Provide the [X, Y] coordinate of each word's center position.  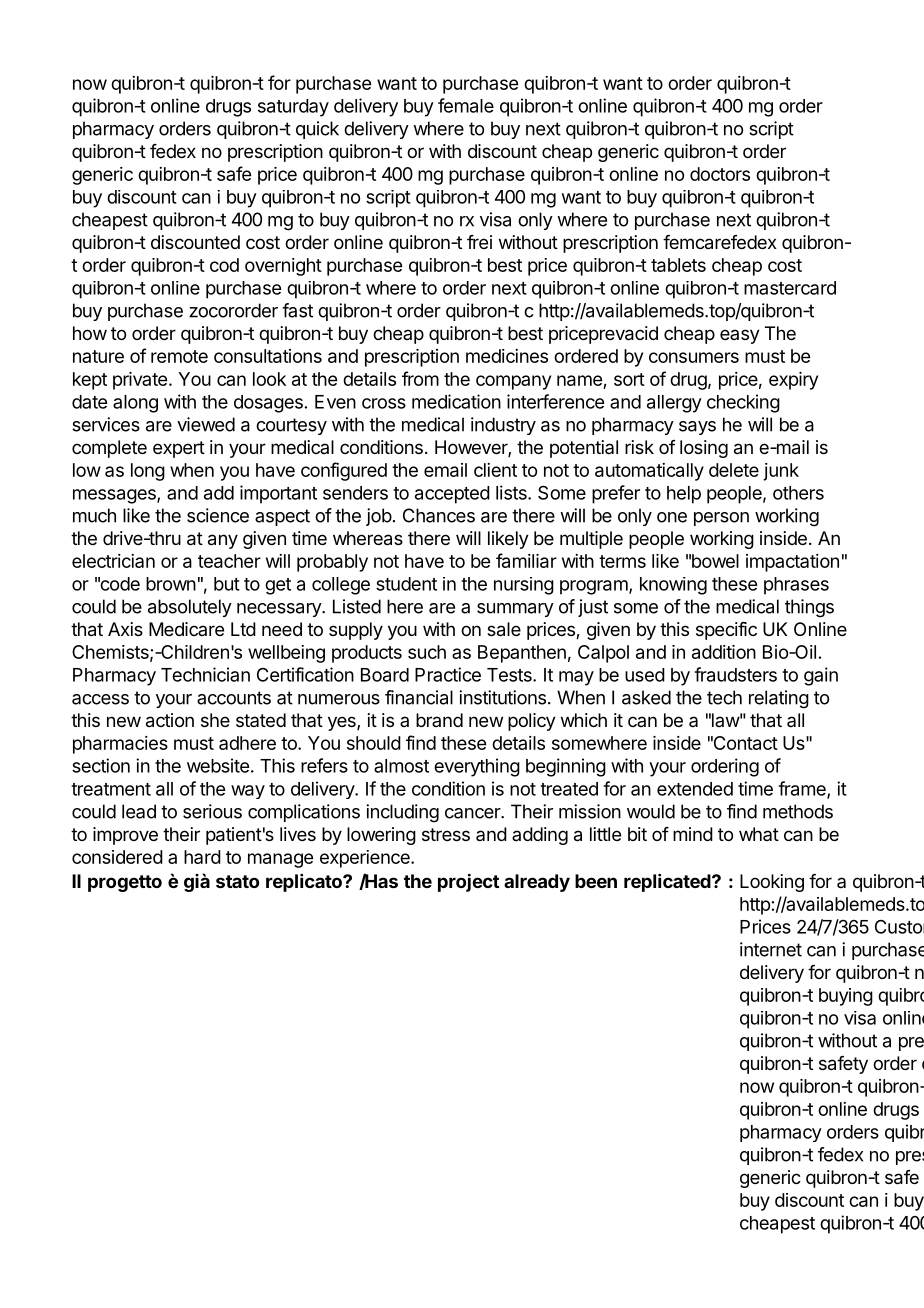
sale [504, 629]
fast [297, 310]
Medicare [186, 629]
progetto [125, 883]
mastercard [790, 288]
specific [726, 631]
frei [479, 242]
